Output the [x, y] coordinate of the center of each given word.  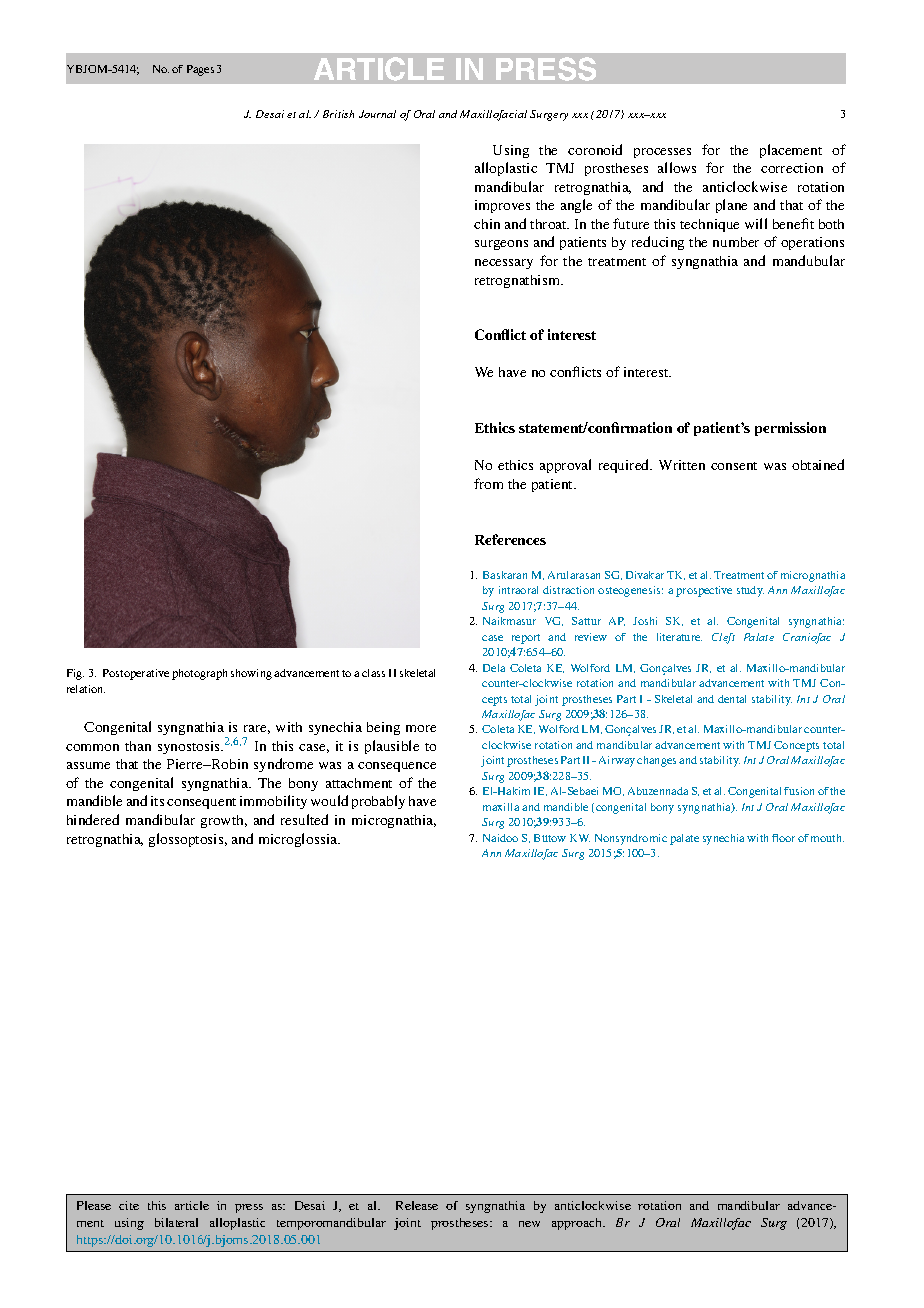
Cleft [723, 638]
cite [129, 1205]
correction [792, 168]
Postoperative [136, 674]
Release [417, 1205]
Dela [494, 668]
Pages [200, 70]
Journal [377, 114]
